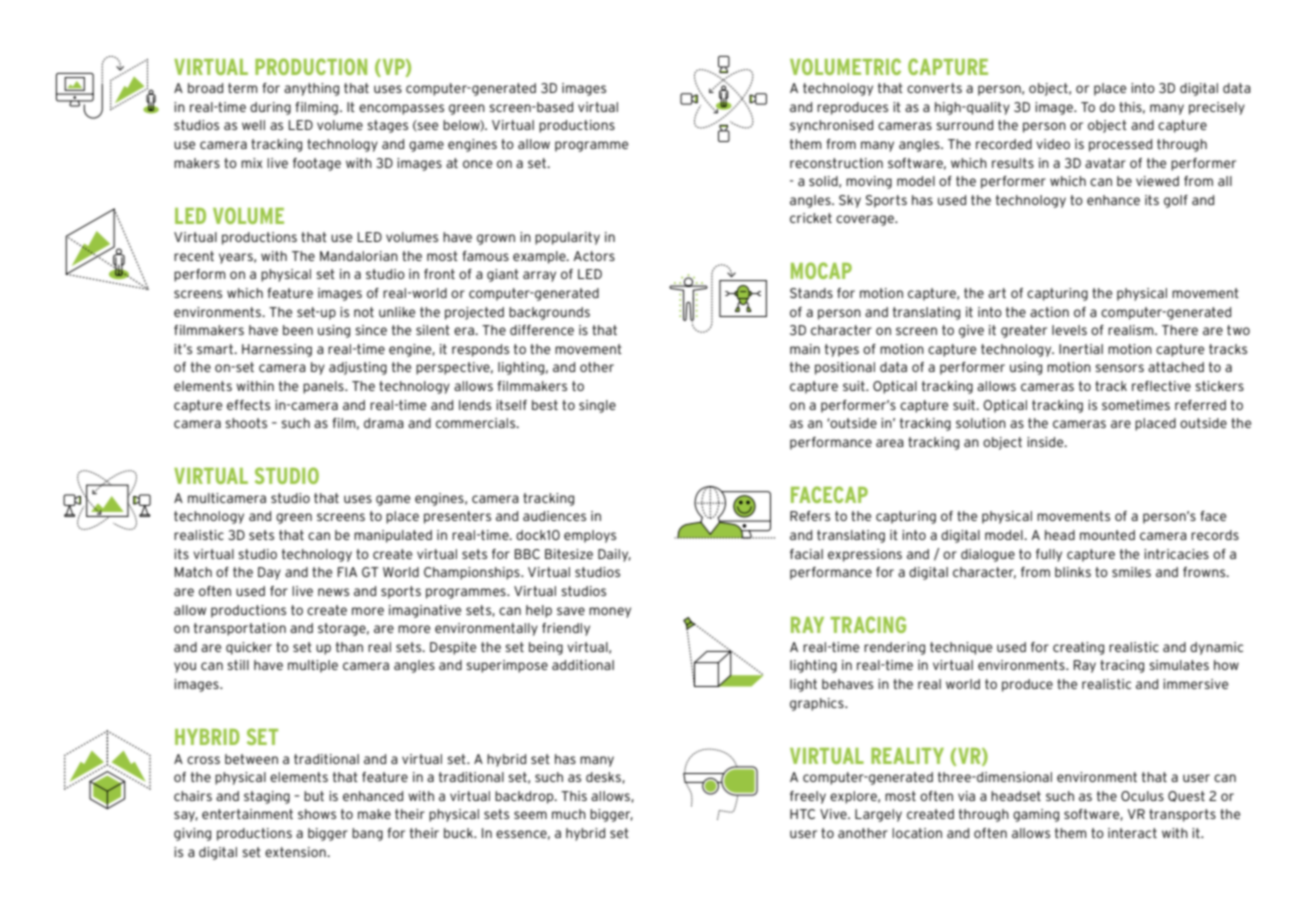 The width and height of the screenshot is (1308, 924). What do you see at coordinates (270, 108) in the screenshot?
I see `during` at bounding box center [270, 108].
